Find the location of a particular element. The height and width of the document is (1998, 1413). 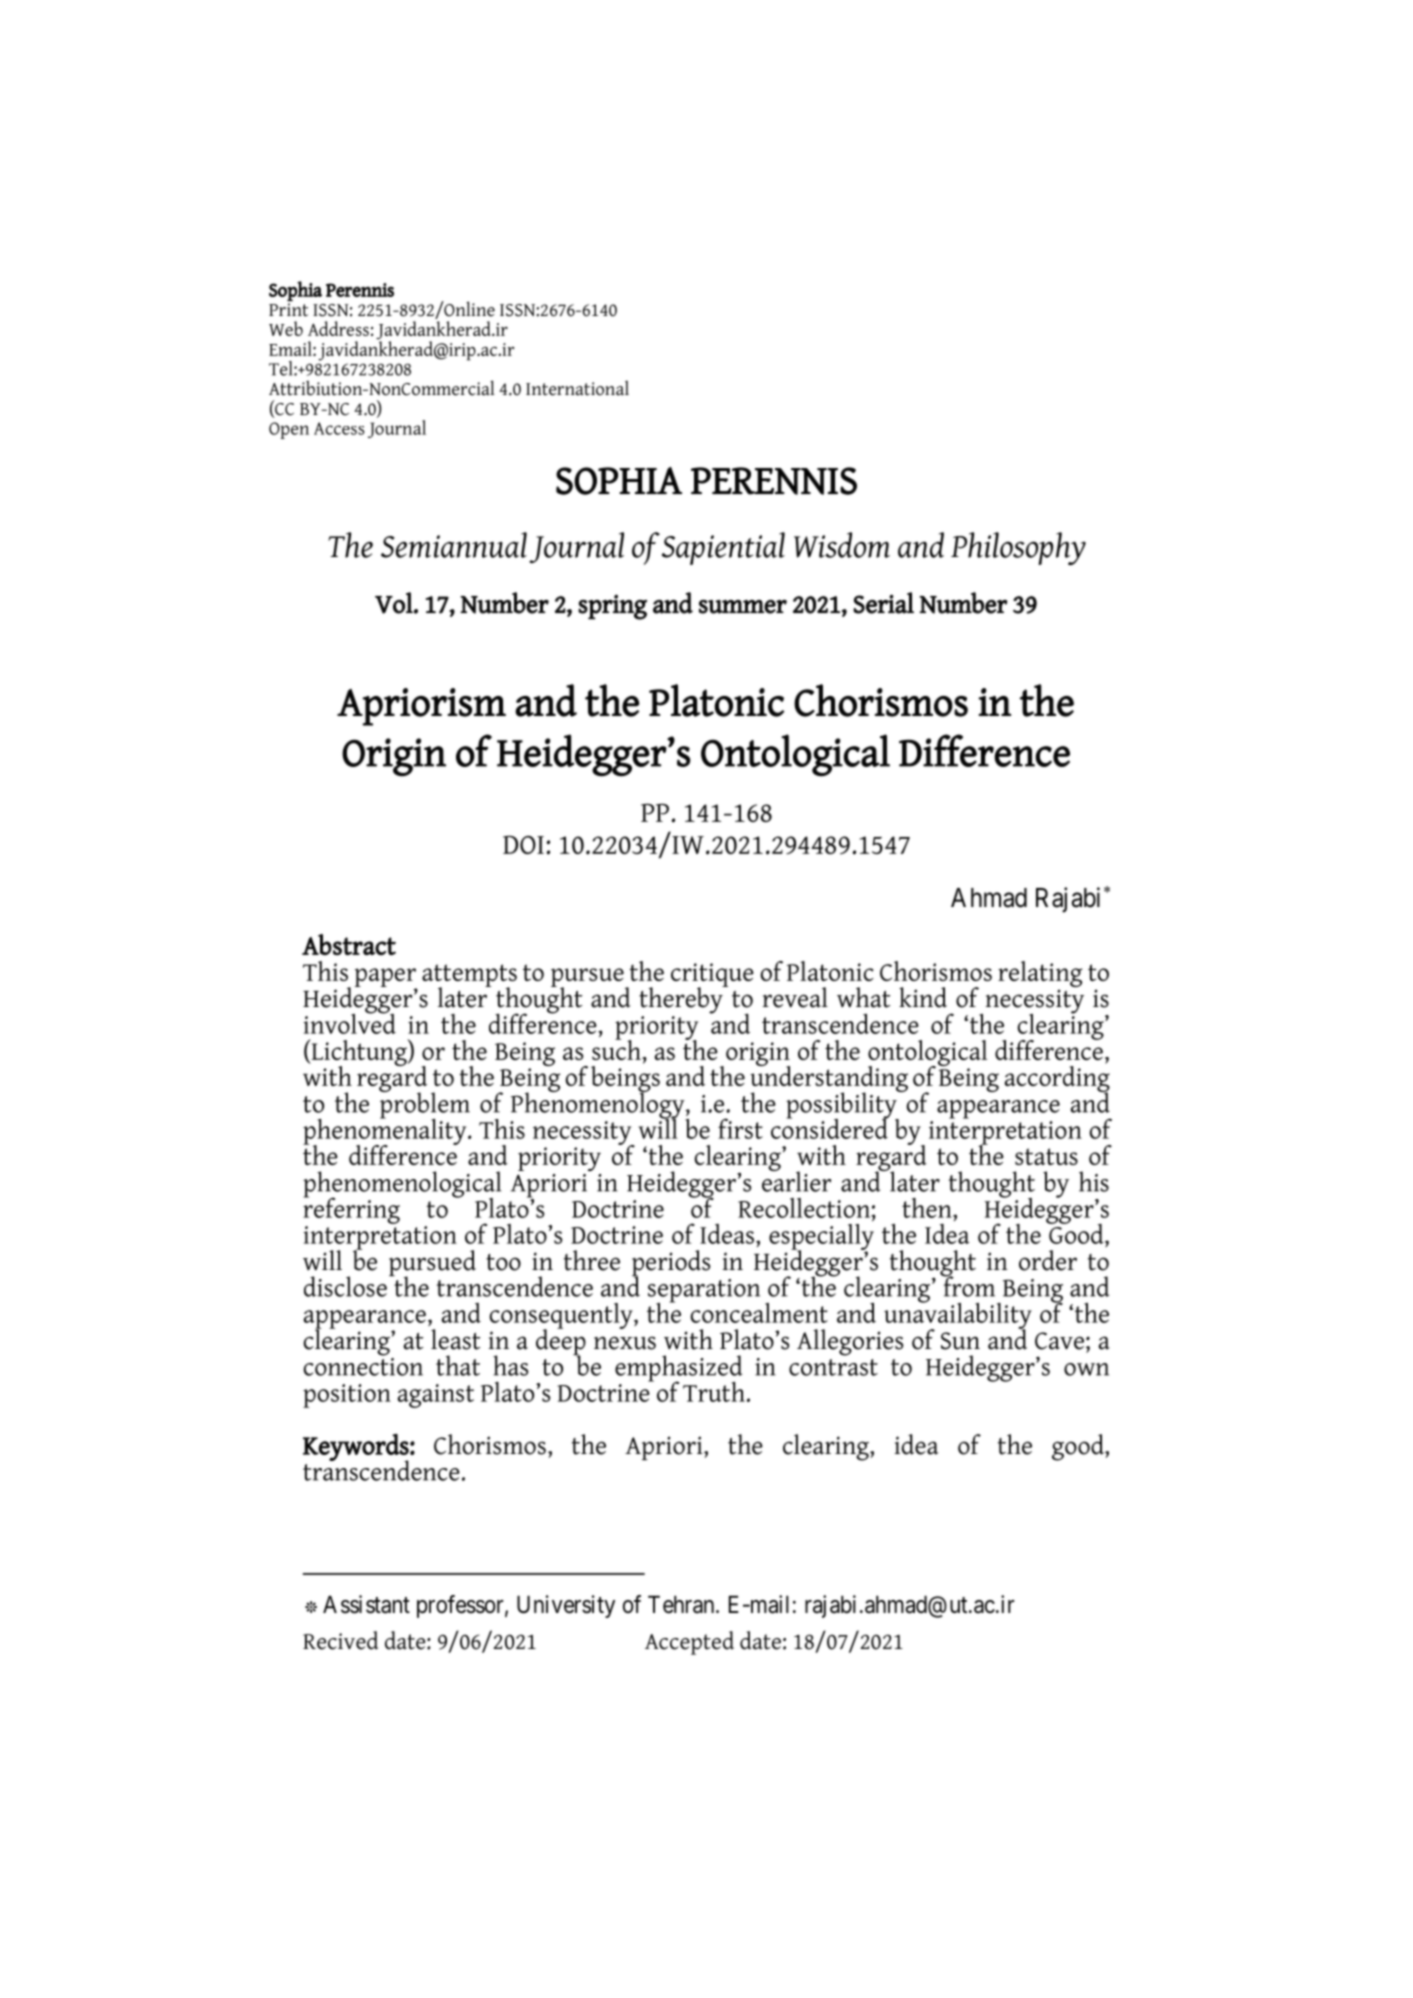

disclose is located at coordinates (345, 1286).
